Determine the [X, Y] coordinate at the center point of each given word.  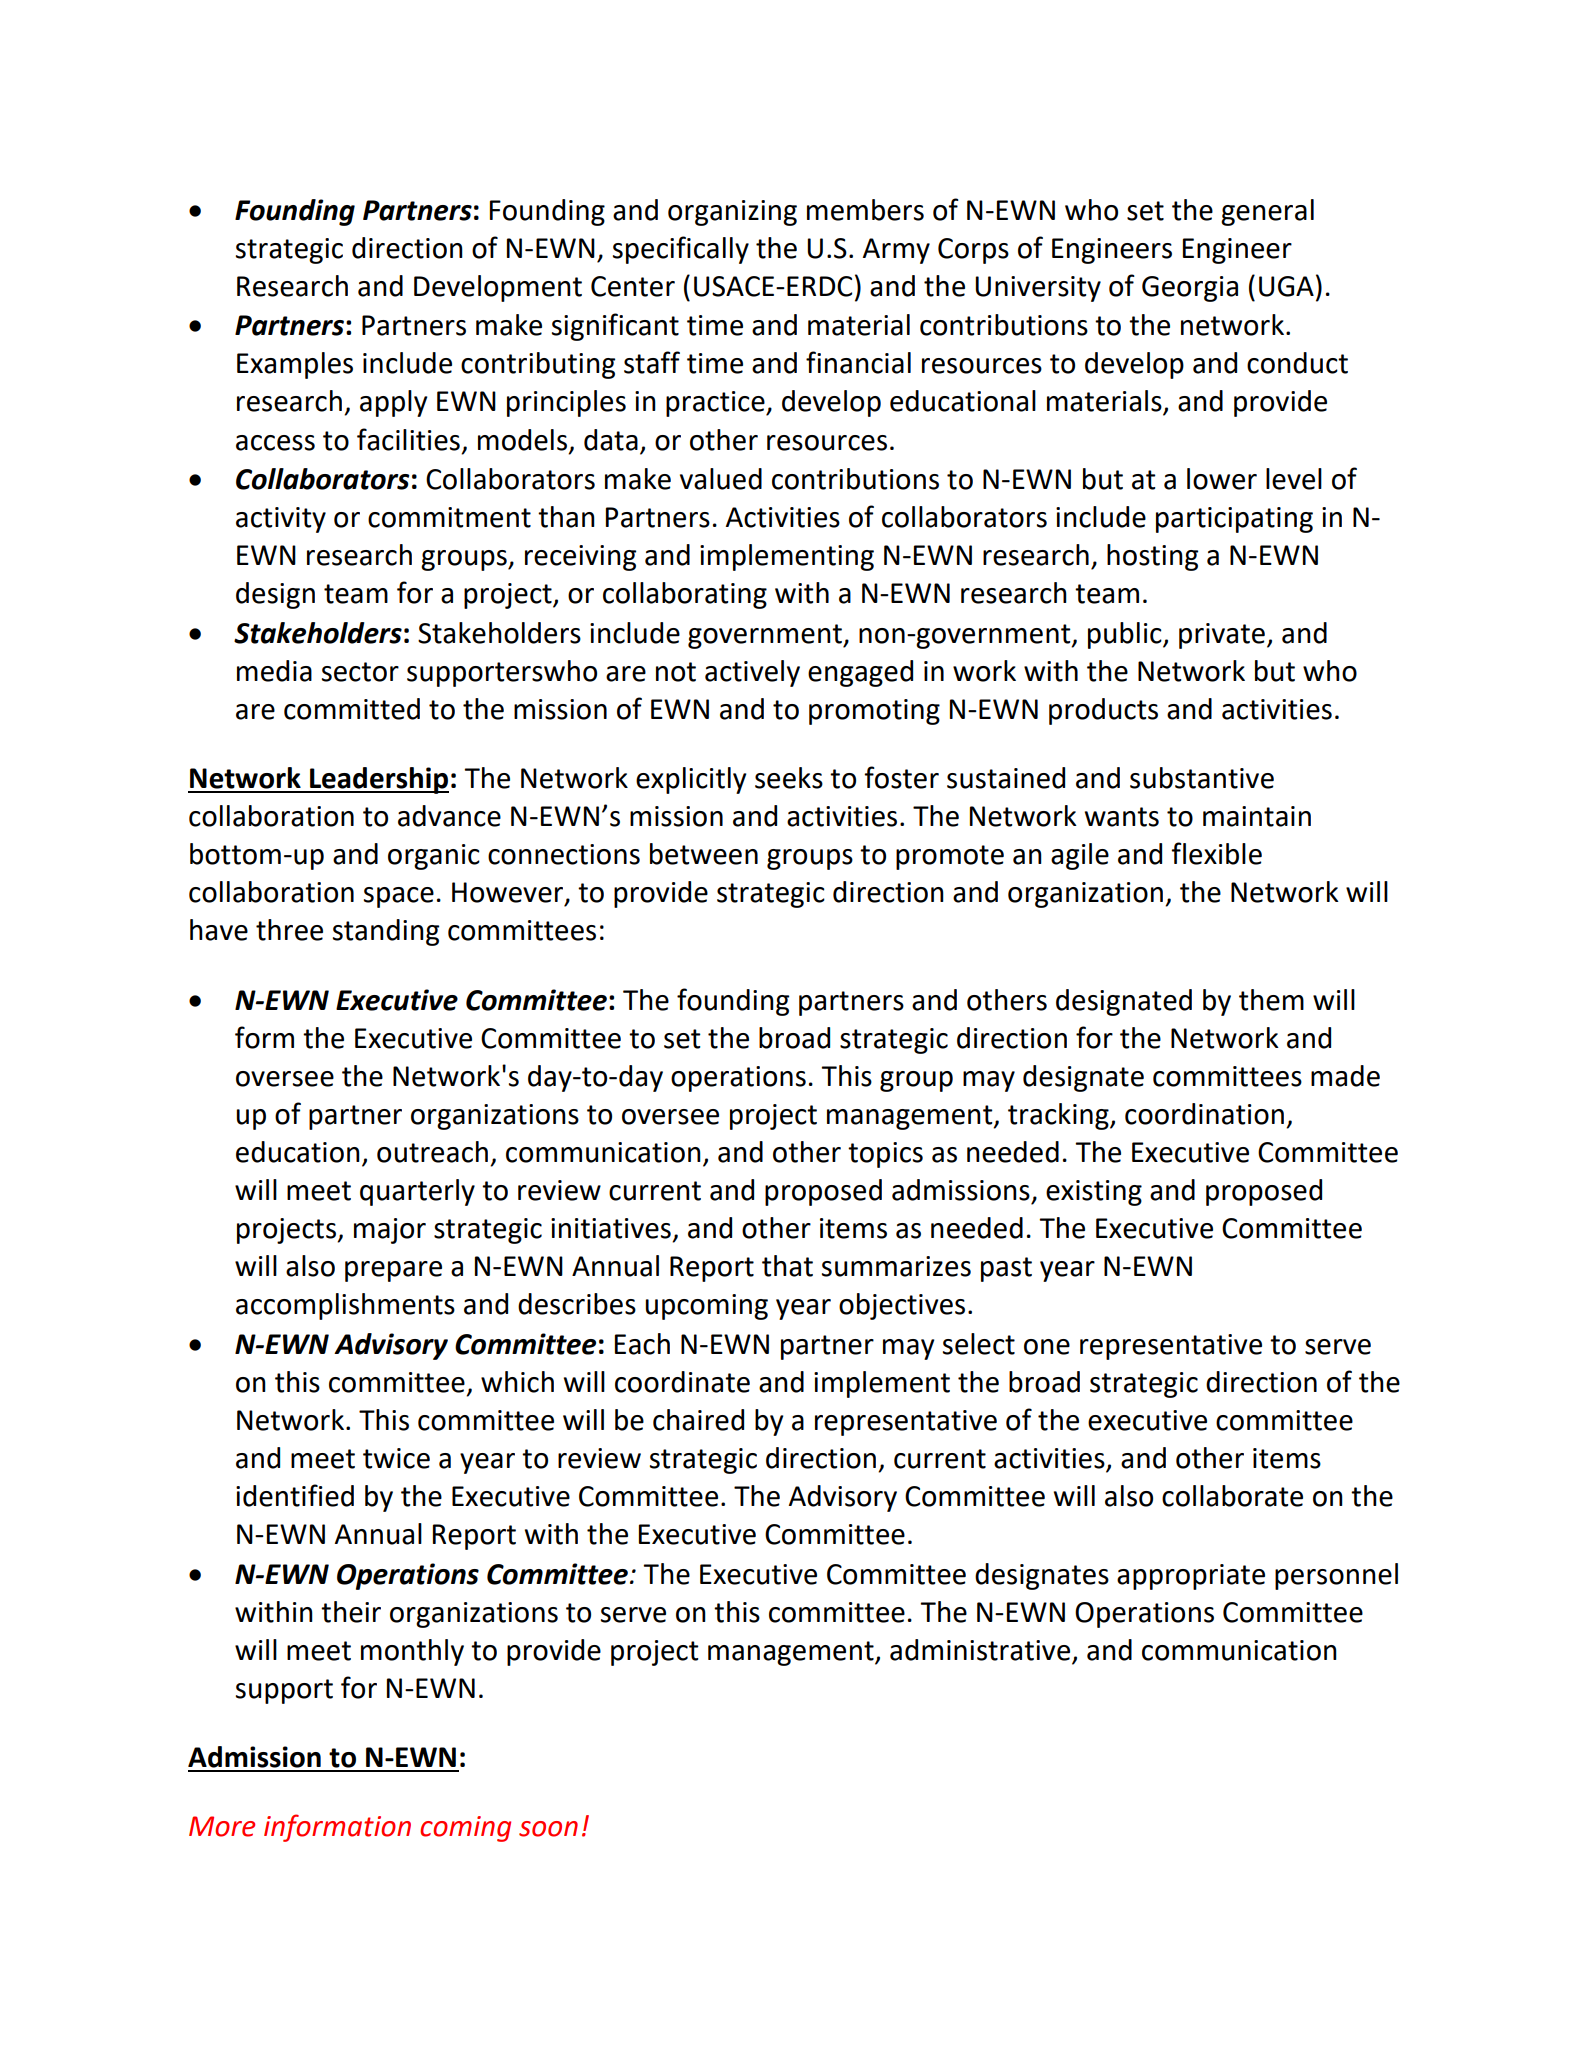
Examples [295, 365]
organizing [732, 213]
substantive [1202, 778]
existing [1094, 1193]
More [222, 1826]
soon [548, 1829]
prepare [393, 1271]
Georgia [1190, 289]
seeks [789, 778]
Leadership [378, 780]
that [787, 1266]
